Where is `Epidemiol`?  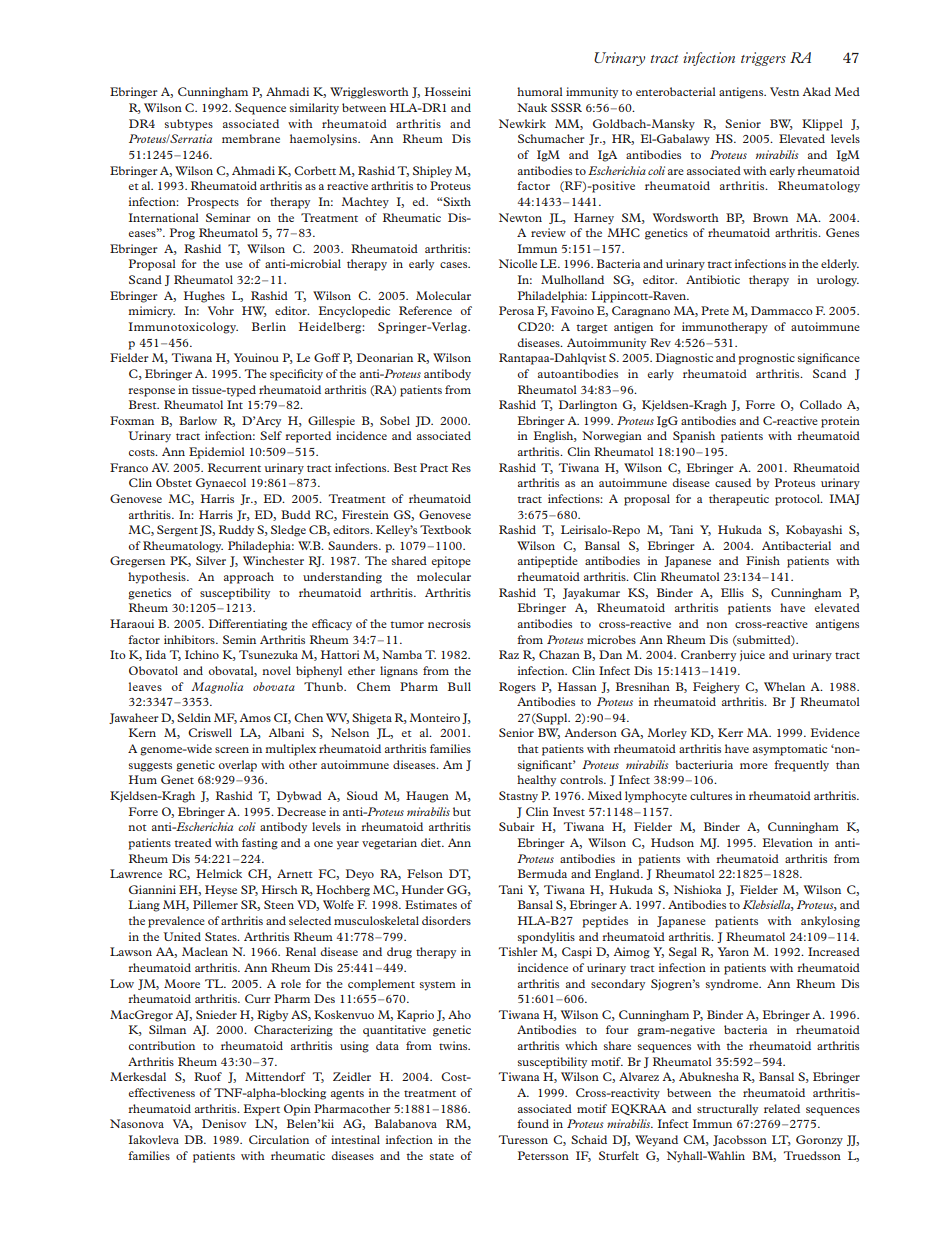
Epidemiol is located at coordinates (217, 453).
